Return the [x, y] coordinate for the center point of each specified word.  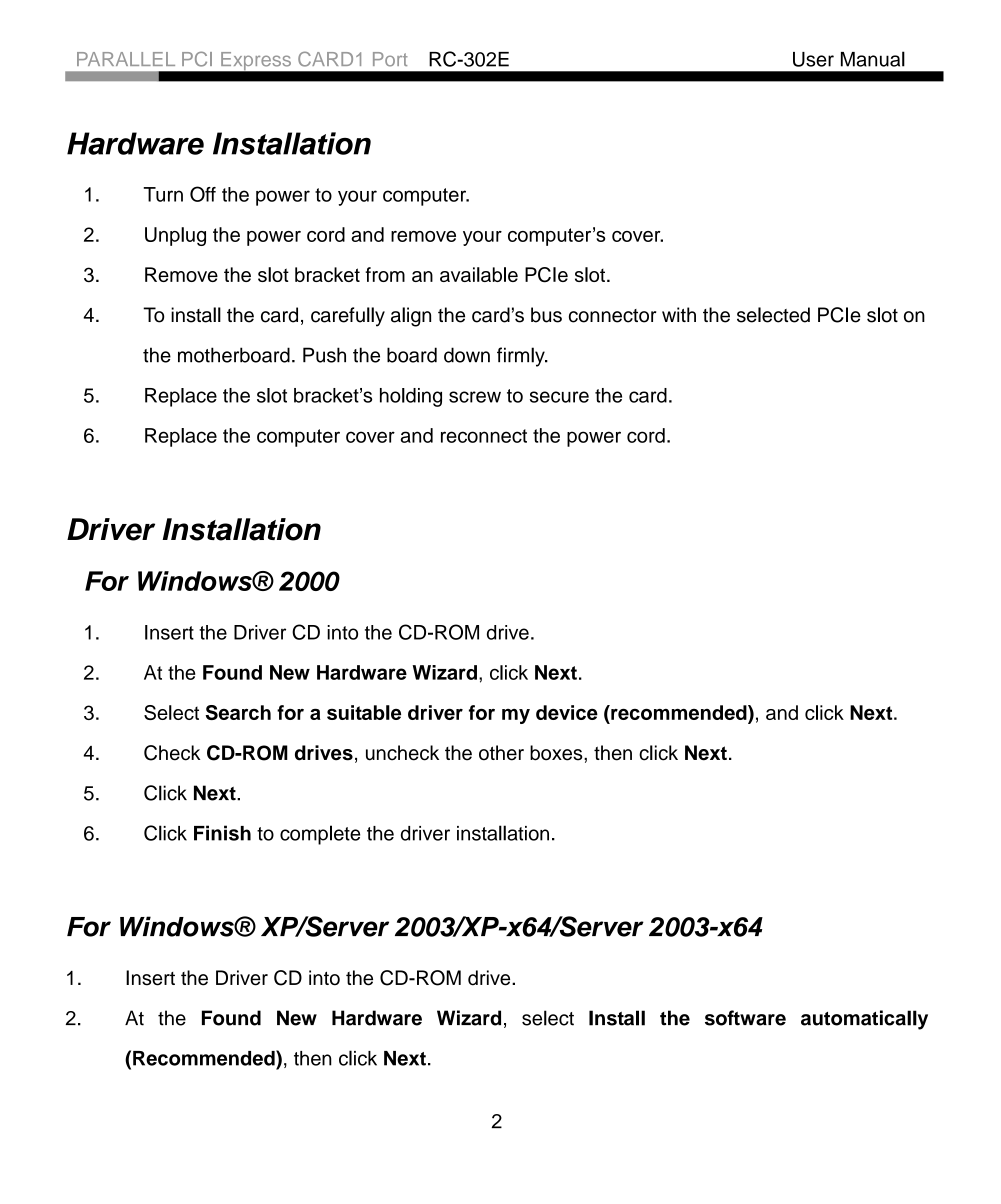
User [813, 59]
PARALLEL [126, 59]
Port [390, 59]
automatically [864, 1020]
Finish [222, 833]
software [745, 1018]
